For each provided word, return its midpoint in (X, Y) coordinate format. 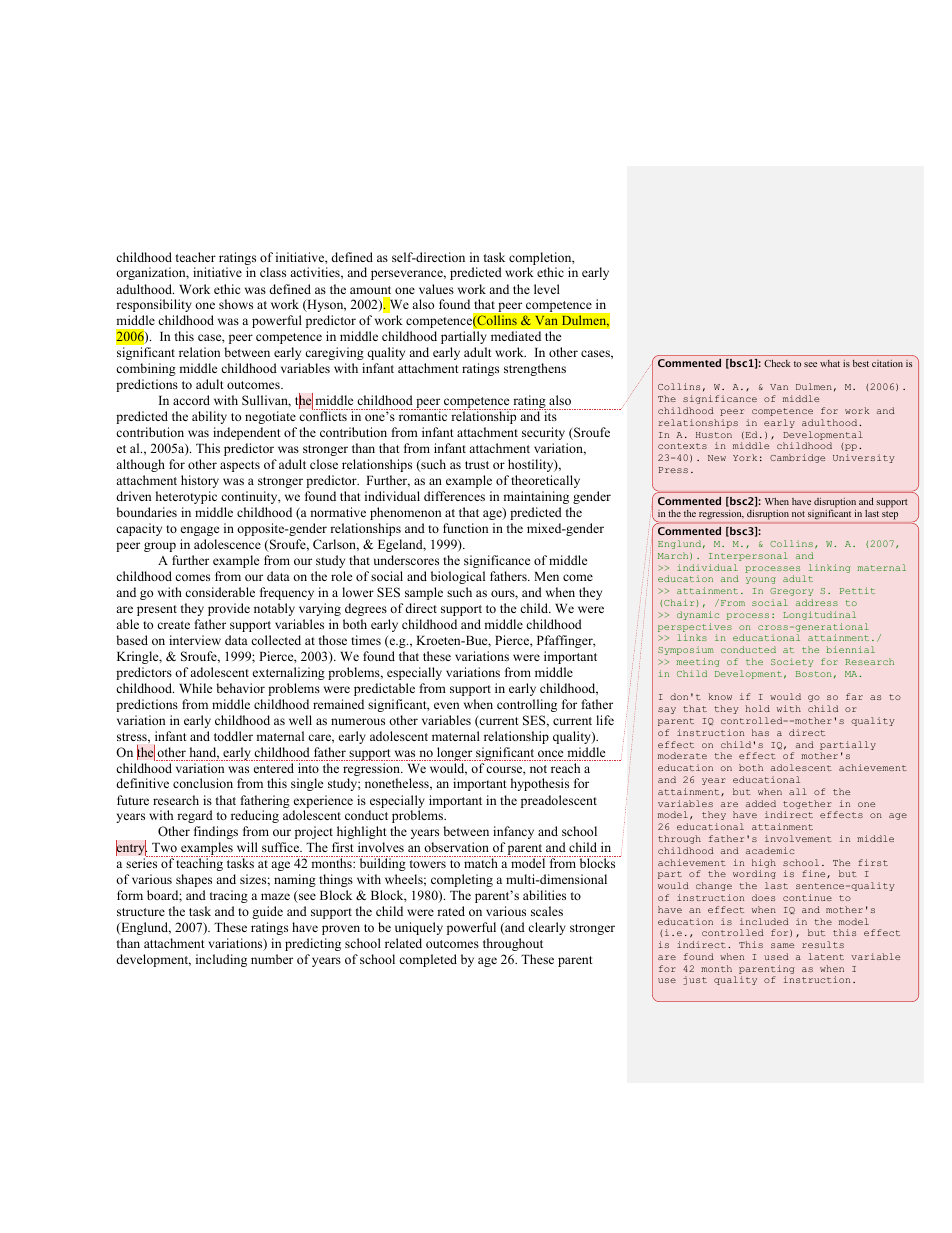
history (200, 481)
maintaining (536, 497)
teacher (196, 257)
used (776, 956)
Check (777, 363)
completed (428, 960)
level (547, 289)
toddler (233, 736)
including (221, 960)
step (890, 515)
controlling (527, 705)
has (760, 732)
